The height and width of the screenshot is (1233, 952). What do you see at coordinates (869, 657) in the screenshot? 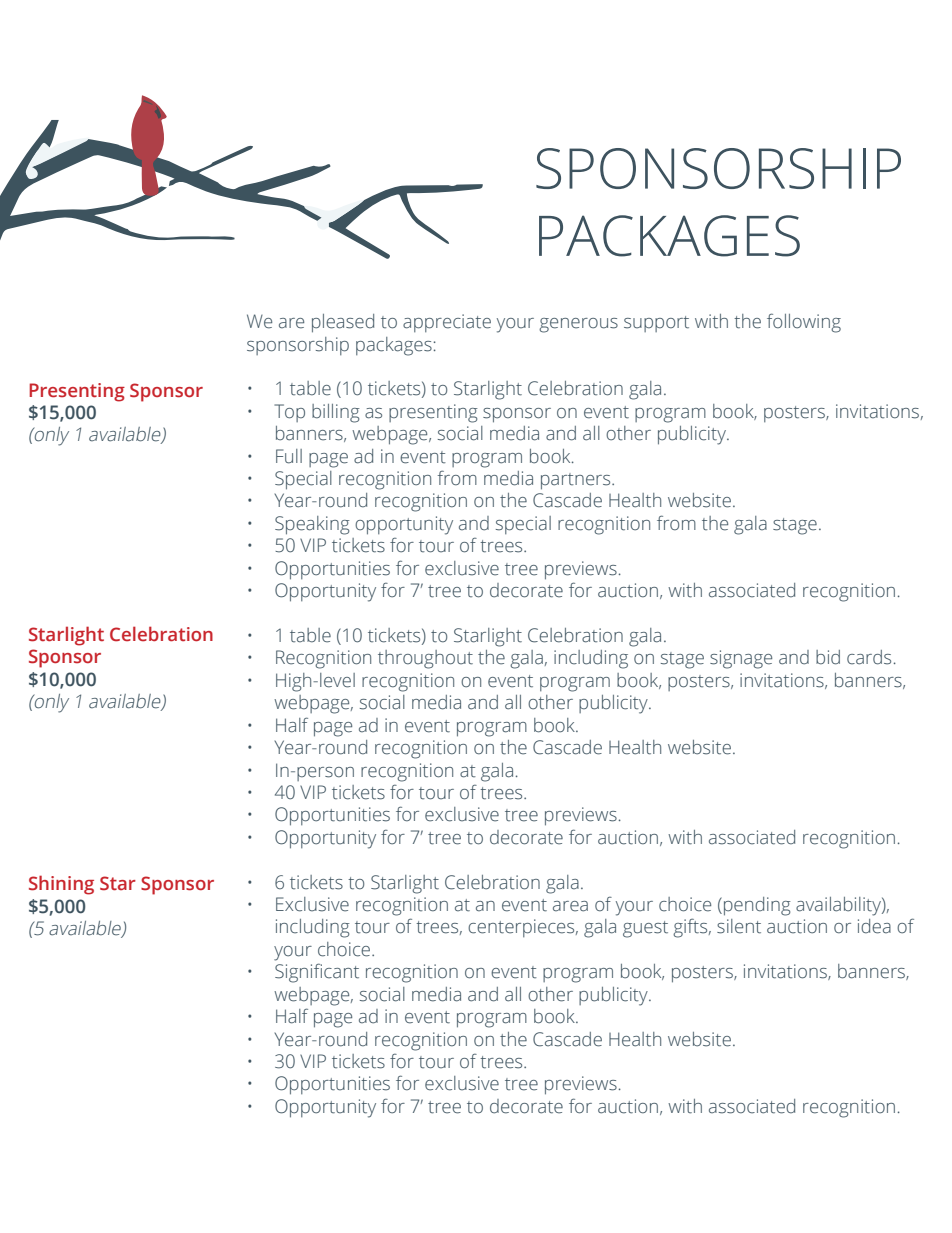
I see `cards` at bounding box center [869, 657].
